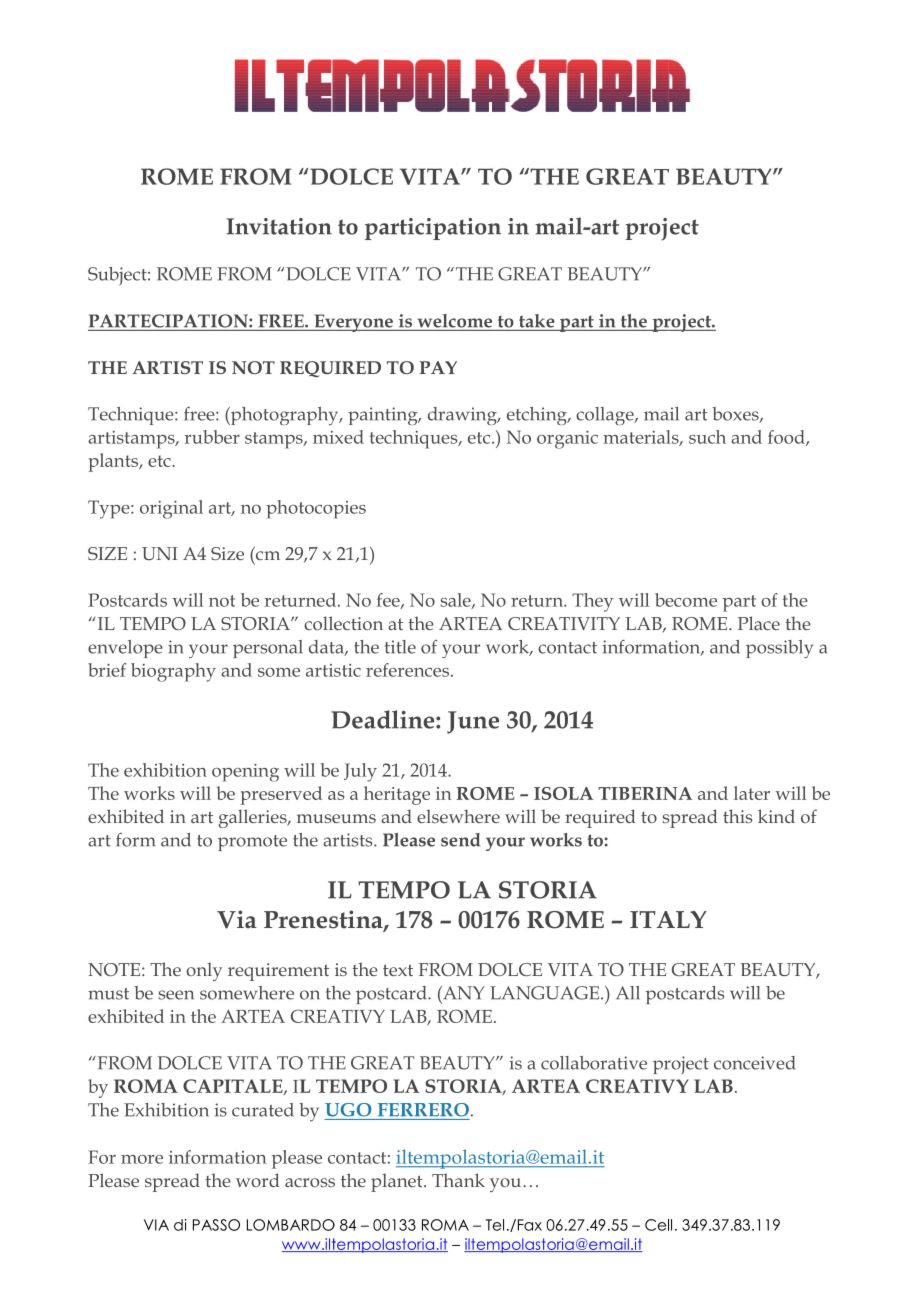 Image resolution: width=924 pixels, height=1308 pixels. What do you see at coordinates (245, 773) in the screenshot?
I see `opening` at bounding box center [245, 773].
